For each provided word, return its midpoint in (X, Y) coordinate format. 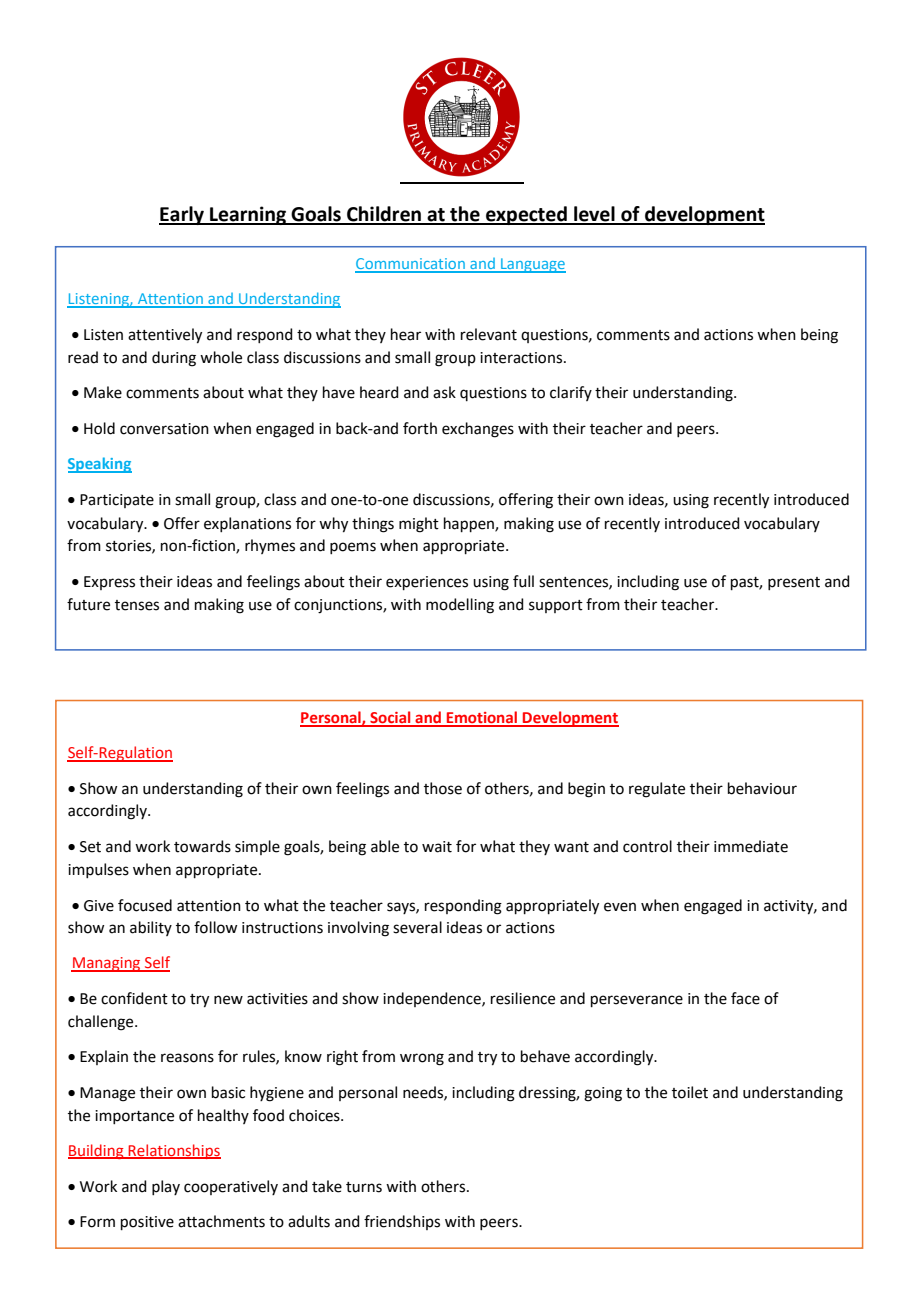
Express (109, 583)
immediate (751, 846)
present (794, 583)
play (166, 1187)
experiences (427, 583)
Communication (411, 265)
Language (532, 265)
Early (182, 215)
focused (145, 905)
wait (437, 847)
